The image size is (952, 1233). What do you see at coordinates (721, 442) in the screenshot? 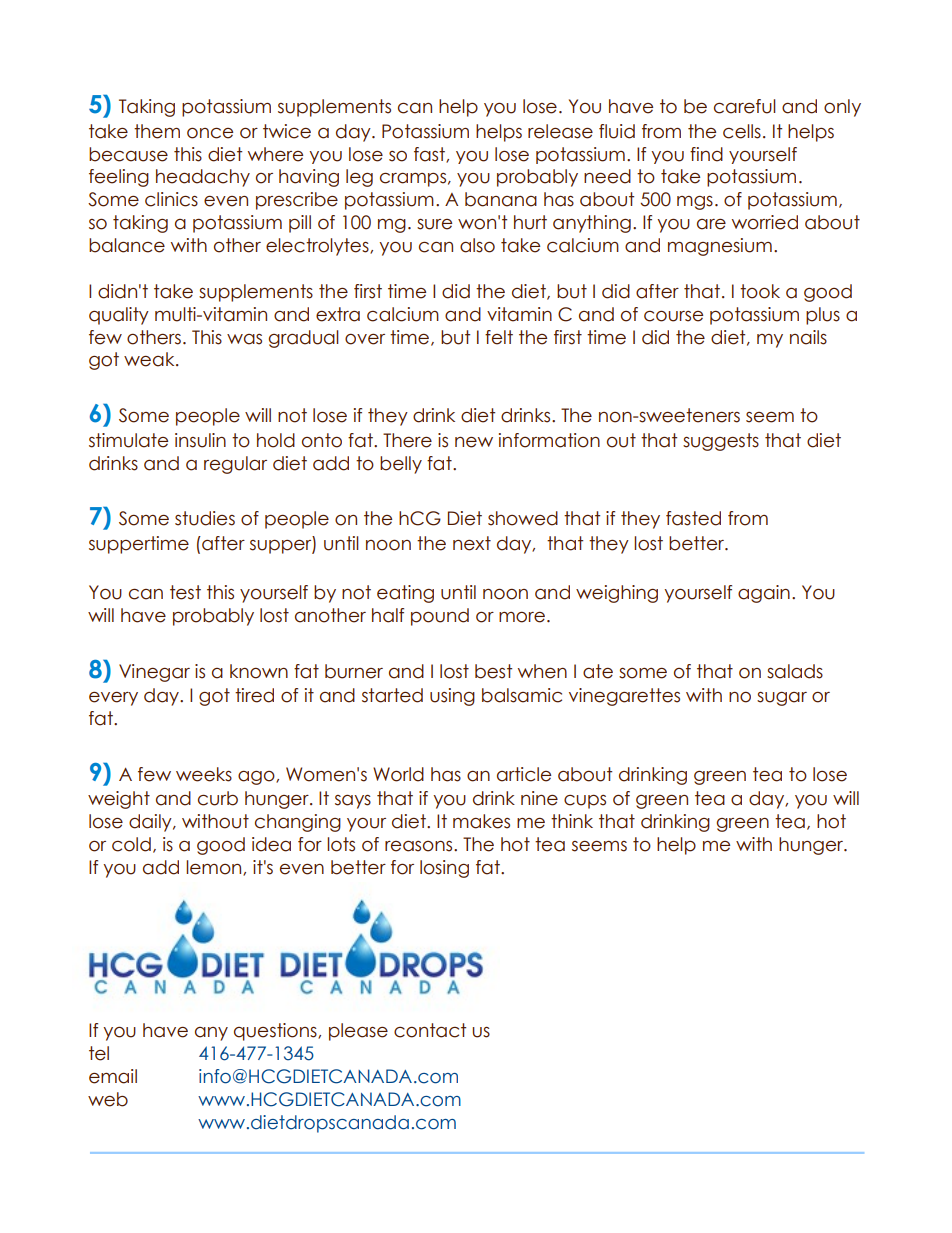
I see `suggests` at bounding box center [721, 442].
